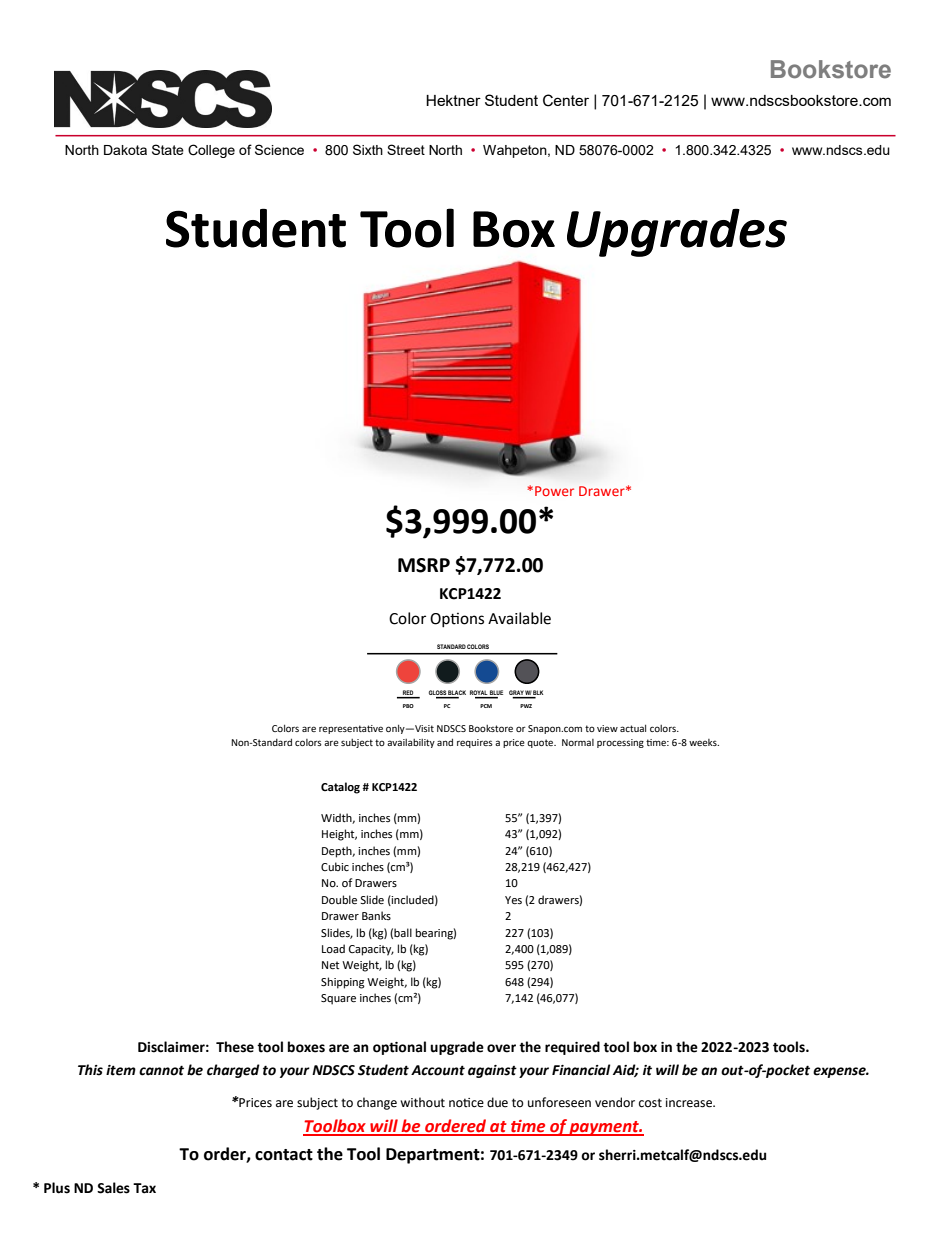 The width and height of the document is (952, 1233). What do you see at coordinates (620, 743) in the document?
I see `processing` at bounding box center [620, 743].
